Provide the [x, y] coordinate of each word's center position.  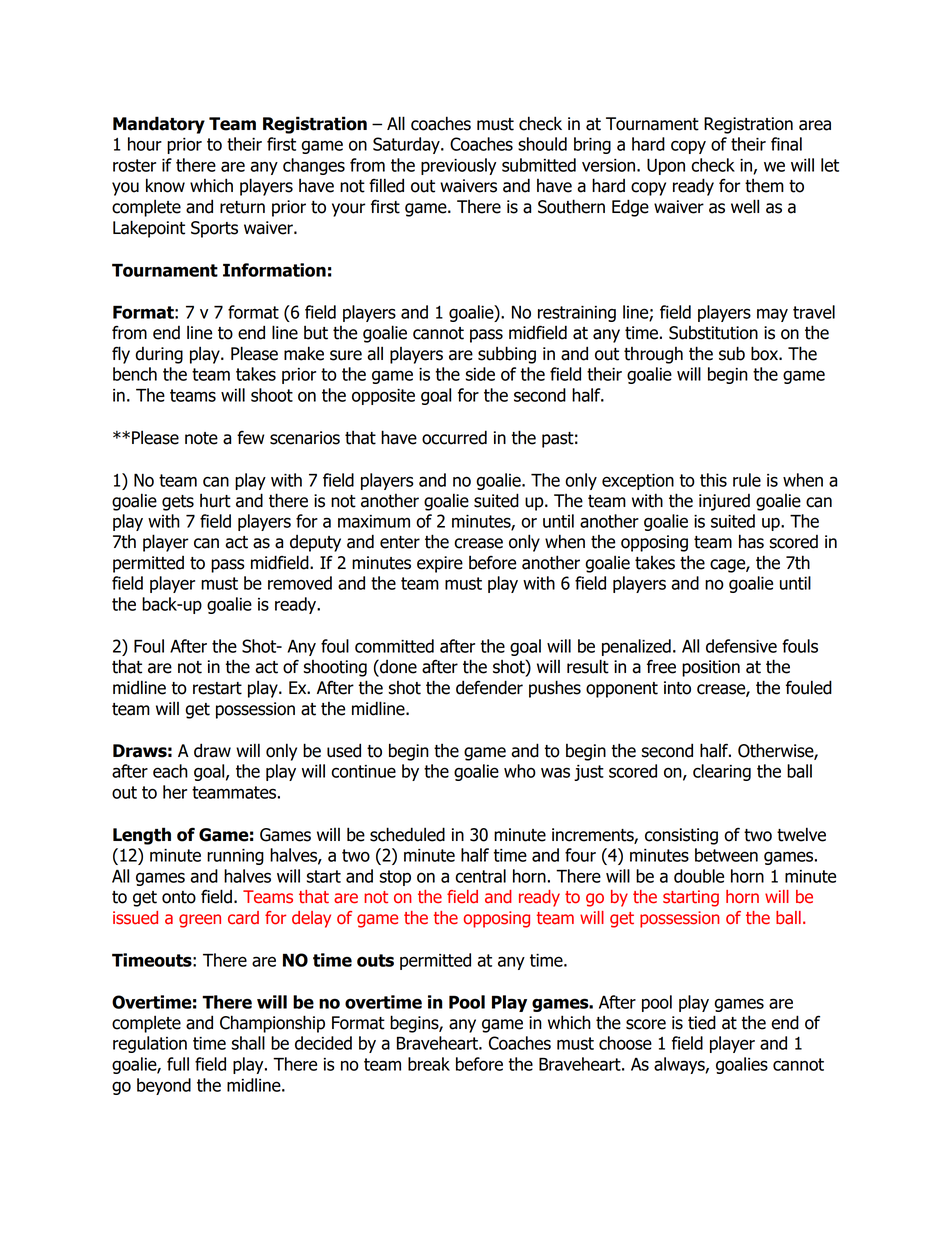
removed [300, 583]
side [480, 374]
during [159, 355]
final [786, 144]
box [765, 353]
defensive [741, 646]
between [726, 855]
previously [458, 166]
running [235, 857]
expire [440, 564]
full [178, 1064]
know [165, 185]
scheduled [407, 834]
